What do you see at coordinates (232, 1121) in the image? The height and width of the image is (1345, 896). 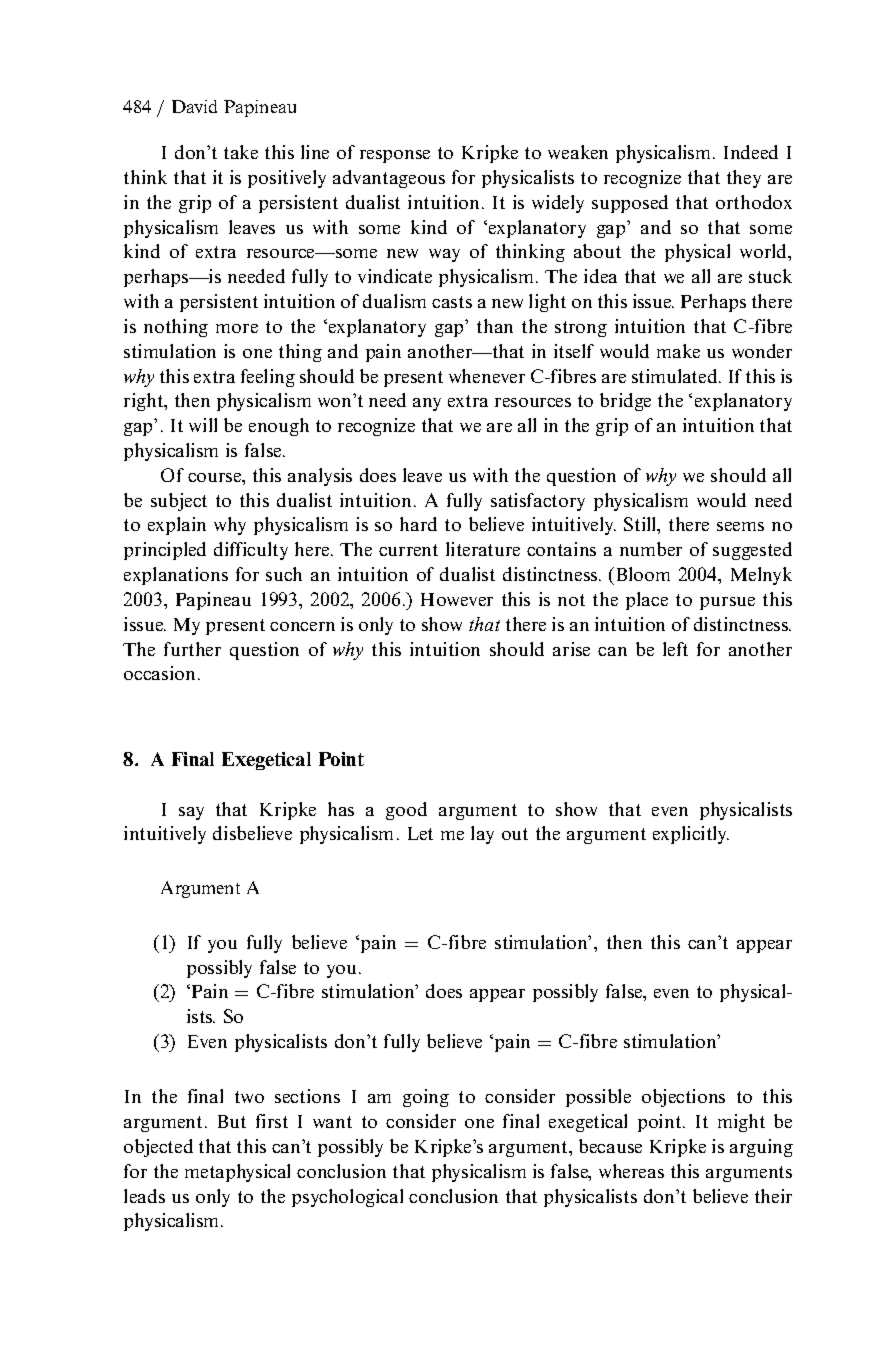 I see `But` at bounding box center [232, 1121].
